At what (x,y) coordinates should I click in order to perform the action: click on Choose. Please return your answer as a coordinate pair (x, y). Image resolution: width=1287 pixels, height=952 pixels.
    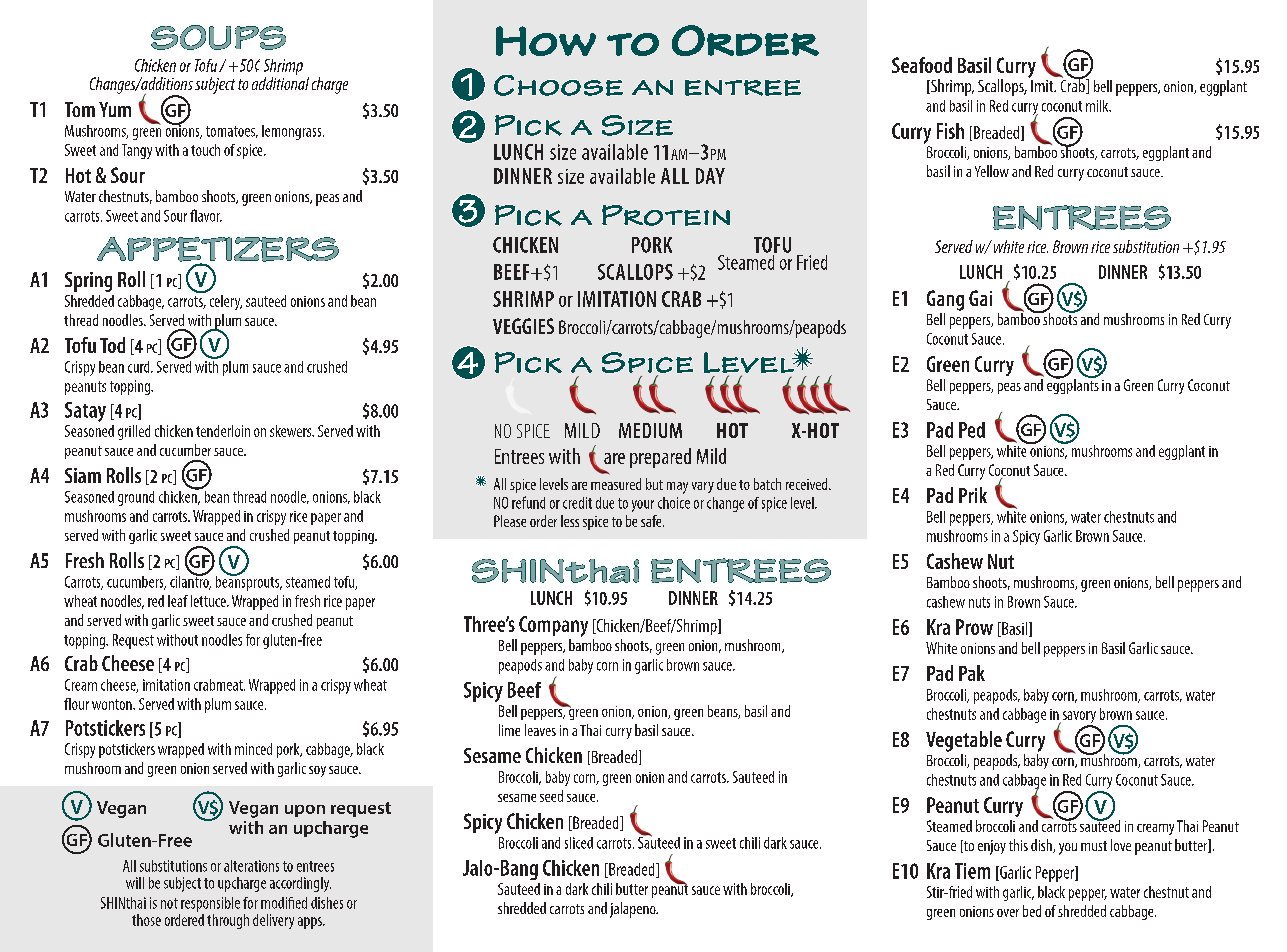
    Looking at the image, I should click on (558, 85).
